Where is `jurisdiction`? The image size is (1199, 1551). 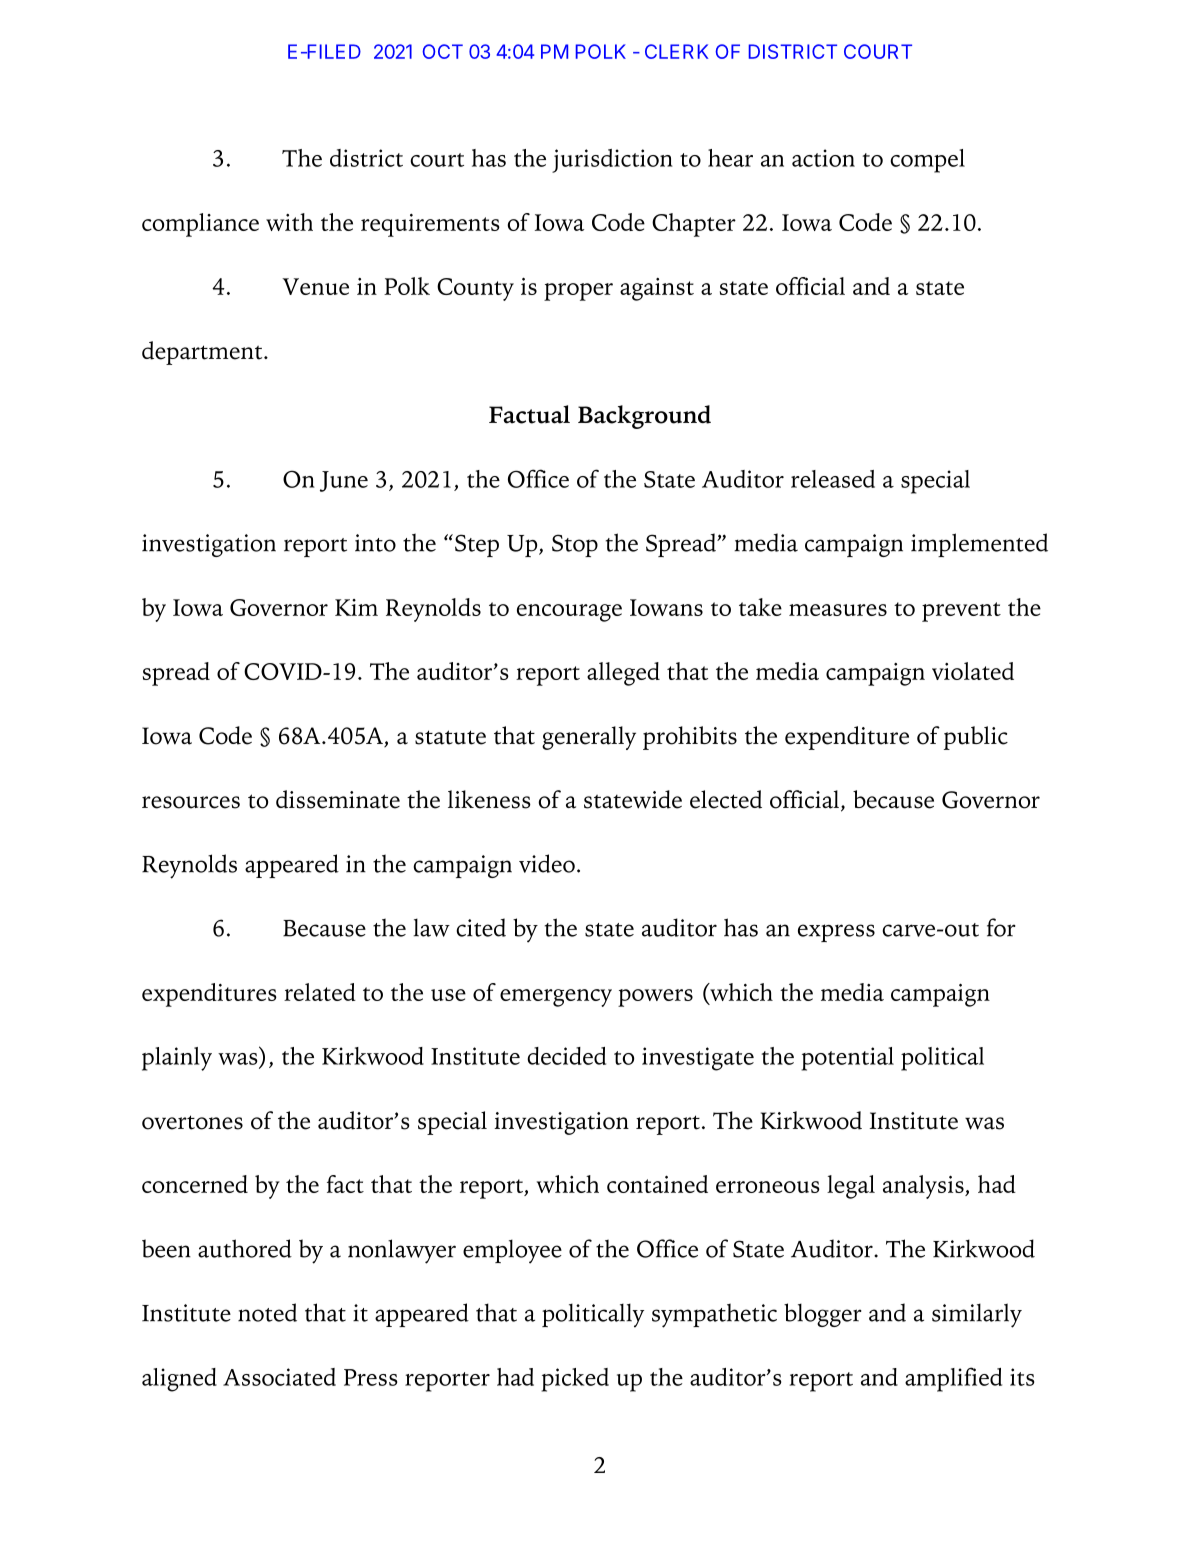 jurisdiction is located at coordinates (612, 161).
